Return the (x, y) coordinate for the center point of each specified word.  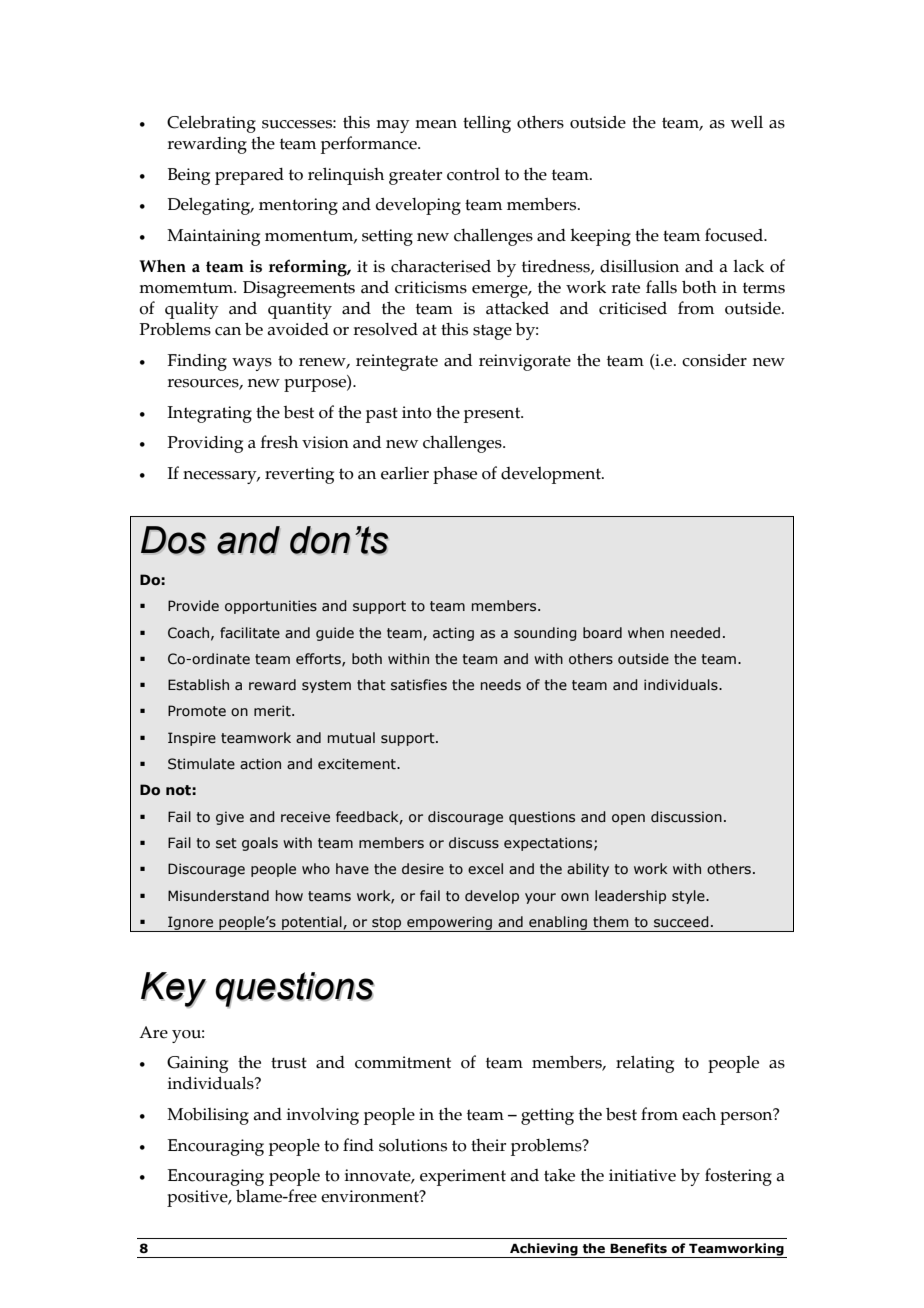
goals (260, 844)
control (473, 174)
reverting (299, 475)
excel (485, 869)
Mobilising (208, 1116)
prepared (249, 176)
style (689, 897)
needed (695, 633)
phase (455, 475)
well (747, 122)
